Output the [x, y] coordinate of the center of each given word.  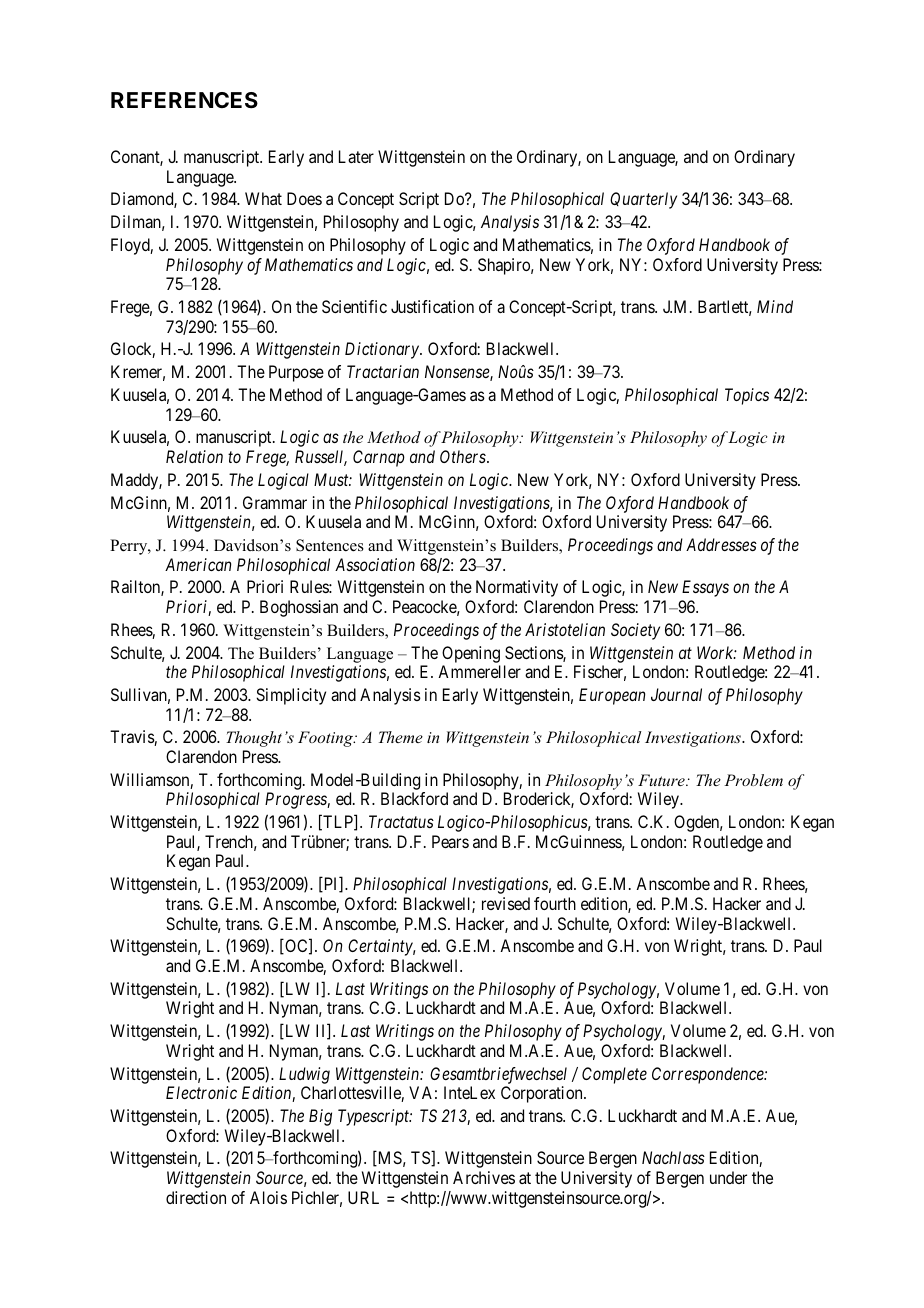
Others [464, 456]
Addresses [721, 544]
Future [662, 780]
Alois [268, 1197]
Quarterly [643, 200]
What [263, 198]
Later [356, 156]
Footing [326, 739]
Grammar [275, 502]
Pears [450, 841]
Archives [484, 1177]
